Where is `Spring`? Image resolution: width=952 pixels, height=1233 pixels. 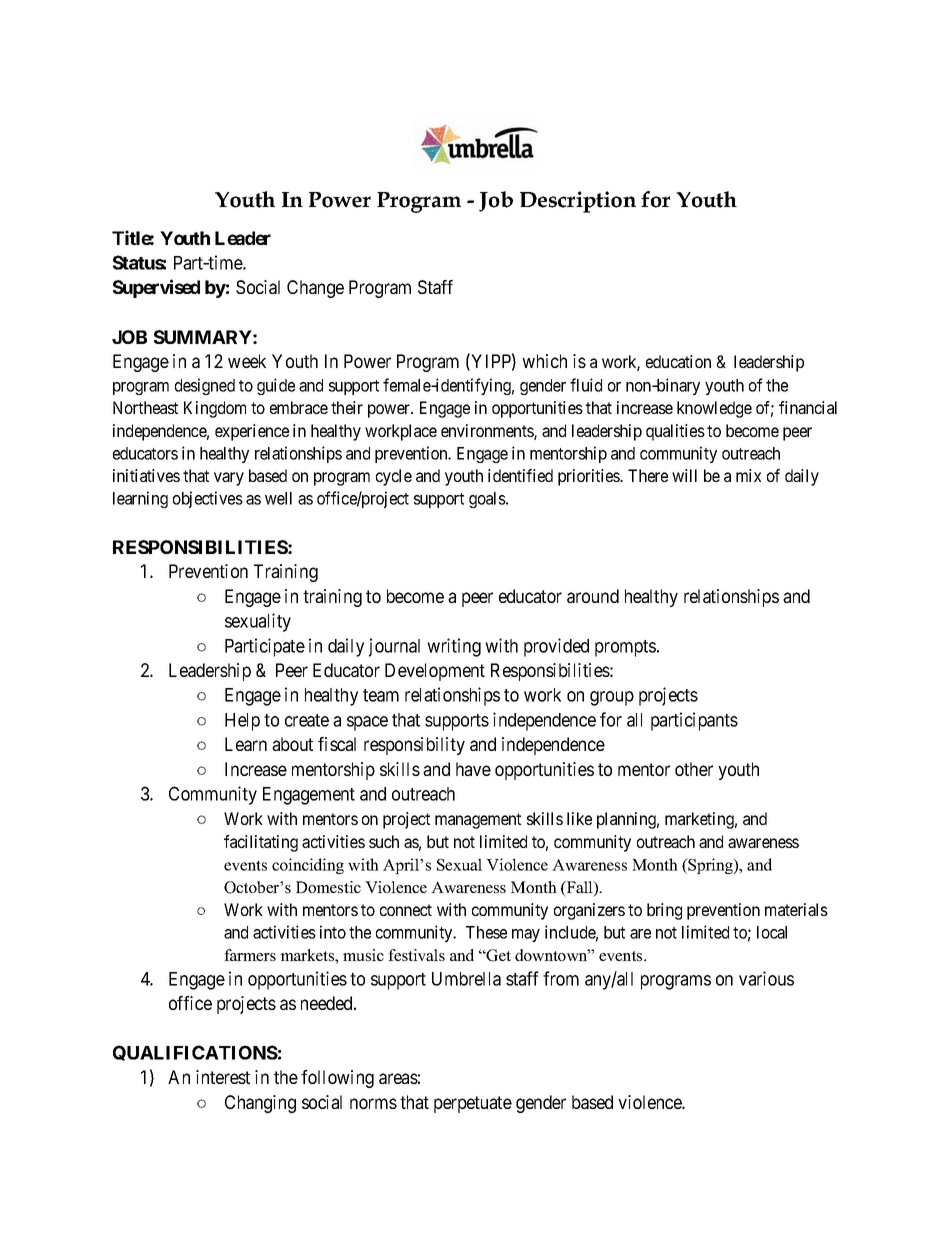
Spring is located at coordinates (710, 866).
